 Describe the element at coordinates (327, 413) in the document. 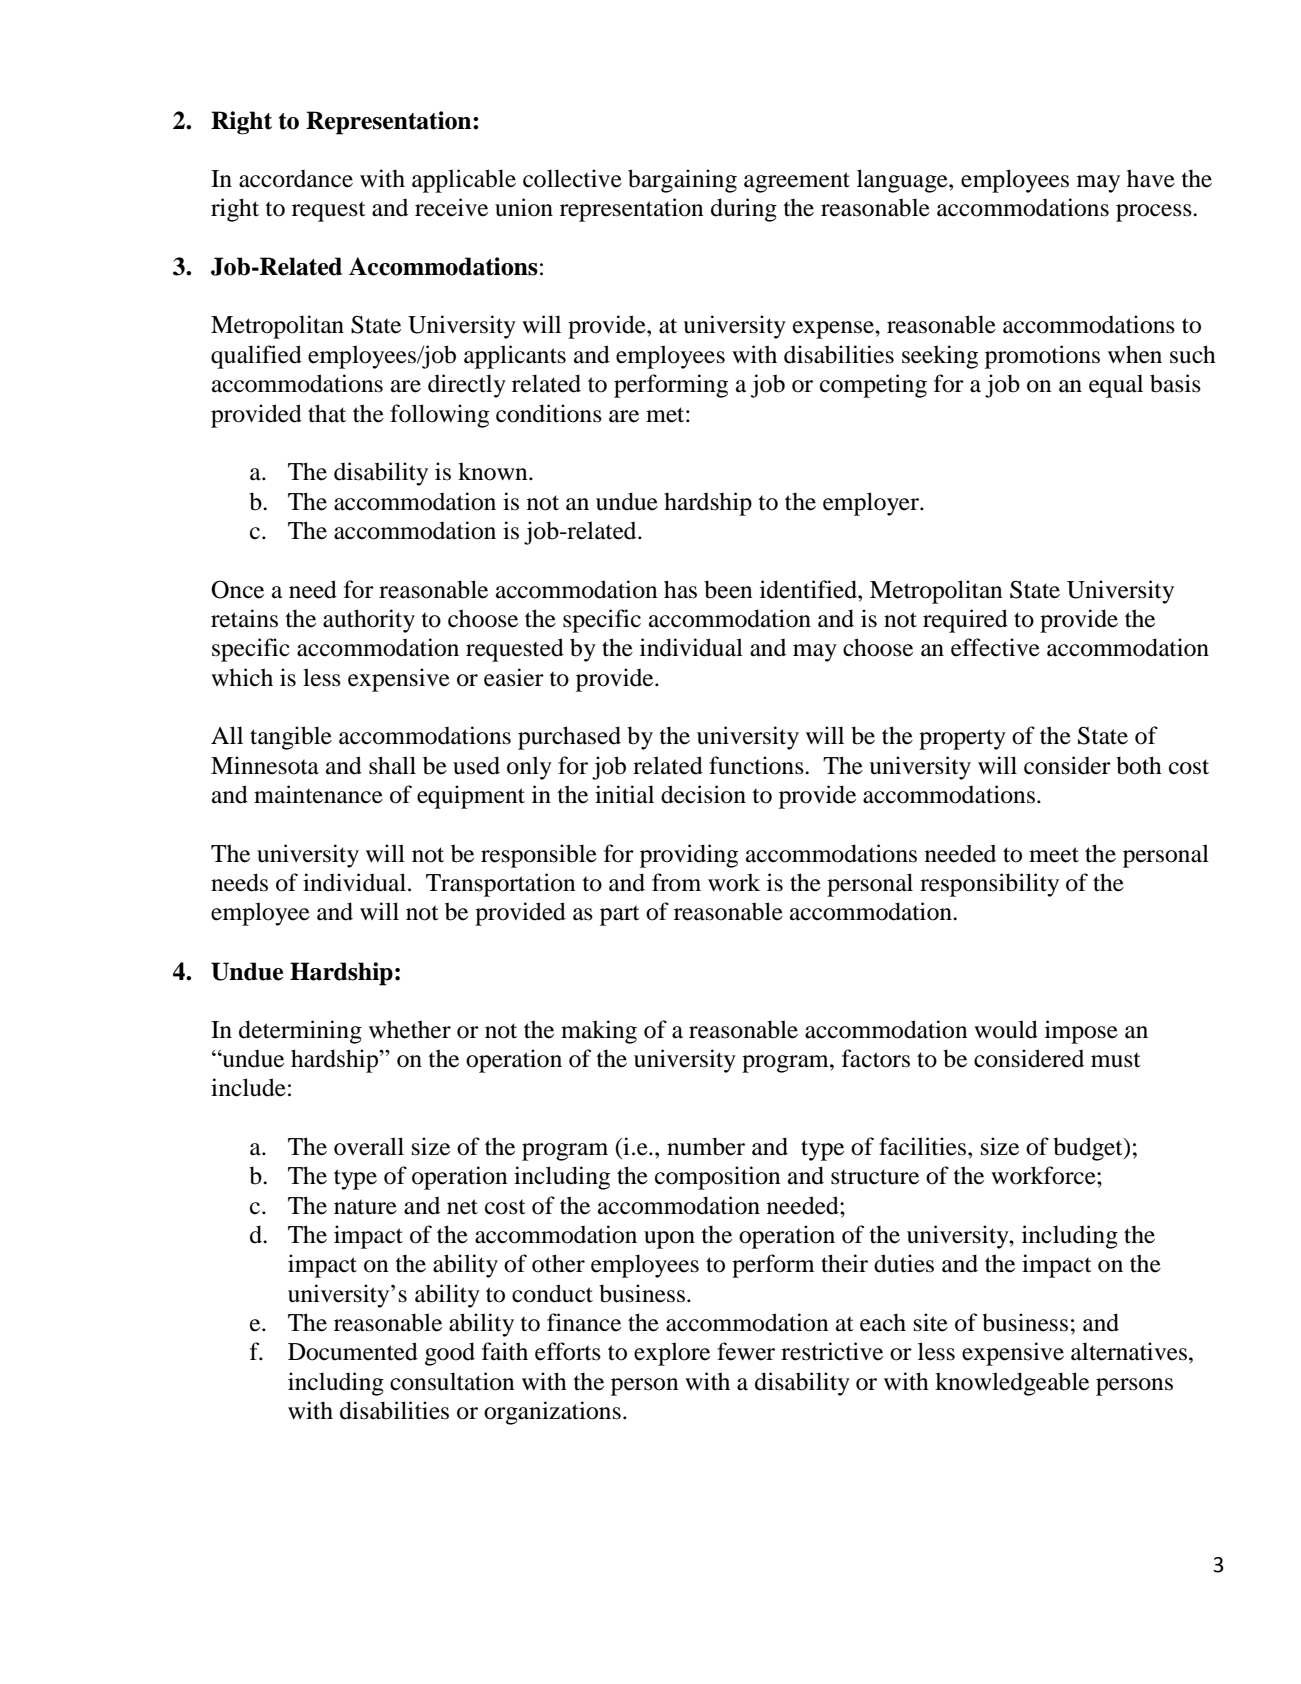

I see `that` at that location.
